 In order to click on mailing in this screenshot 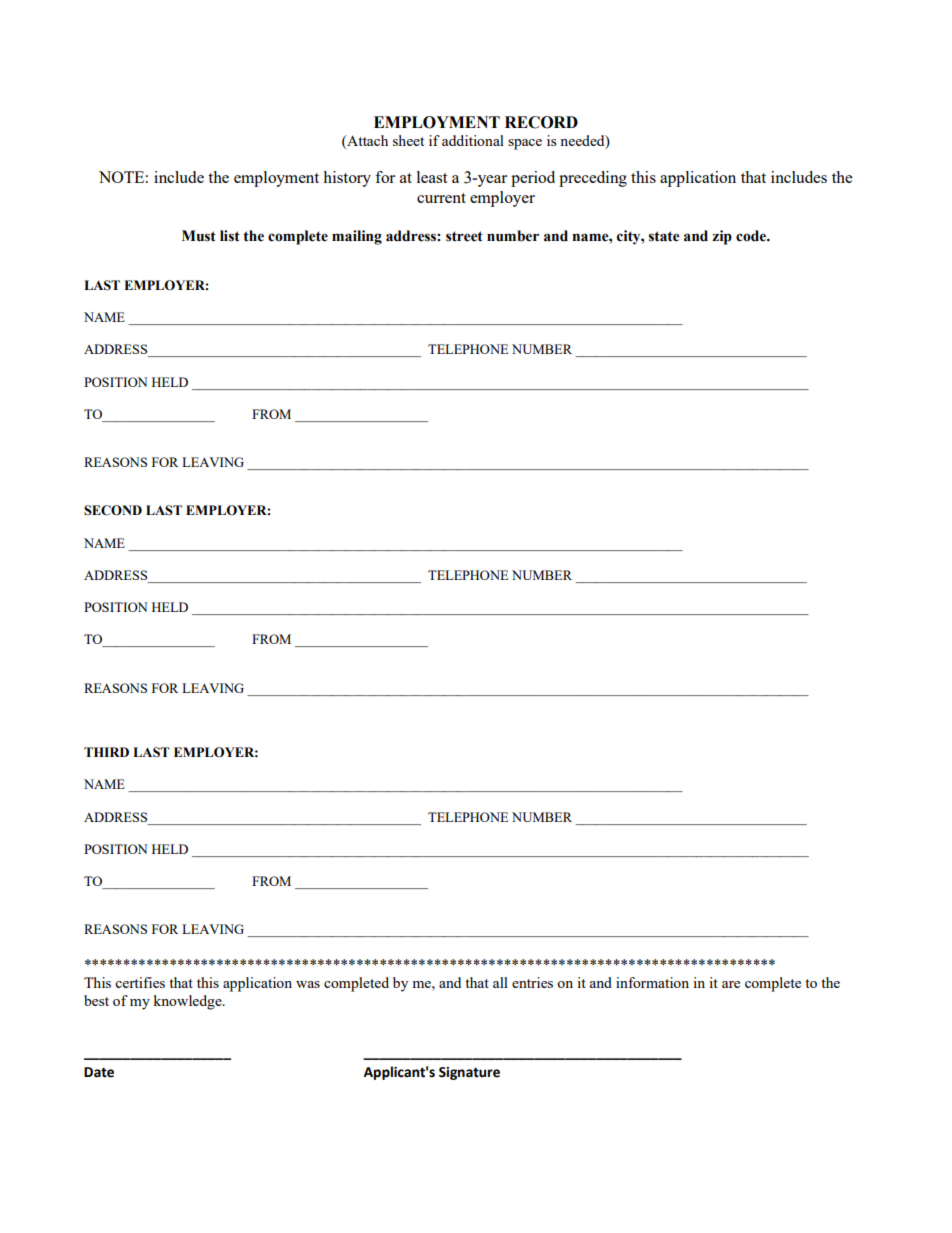, I will do `click(357, 237)`.
